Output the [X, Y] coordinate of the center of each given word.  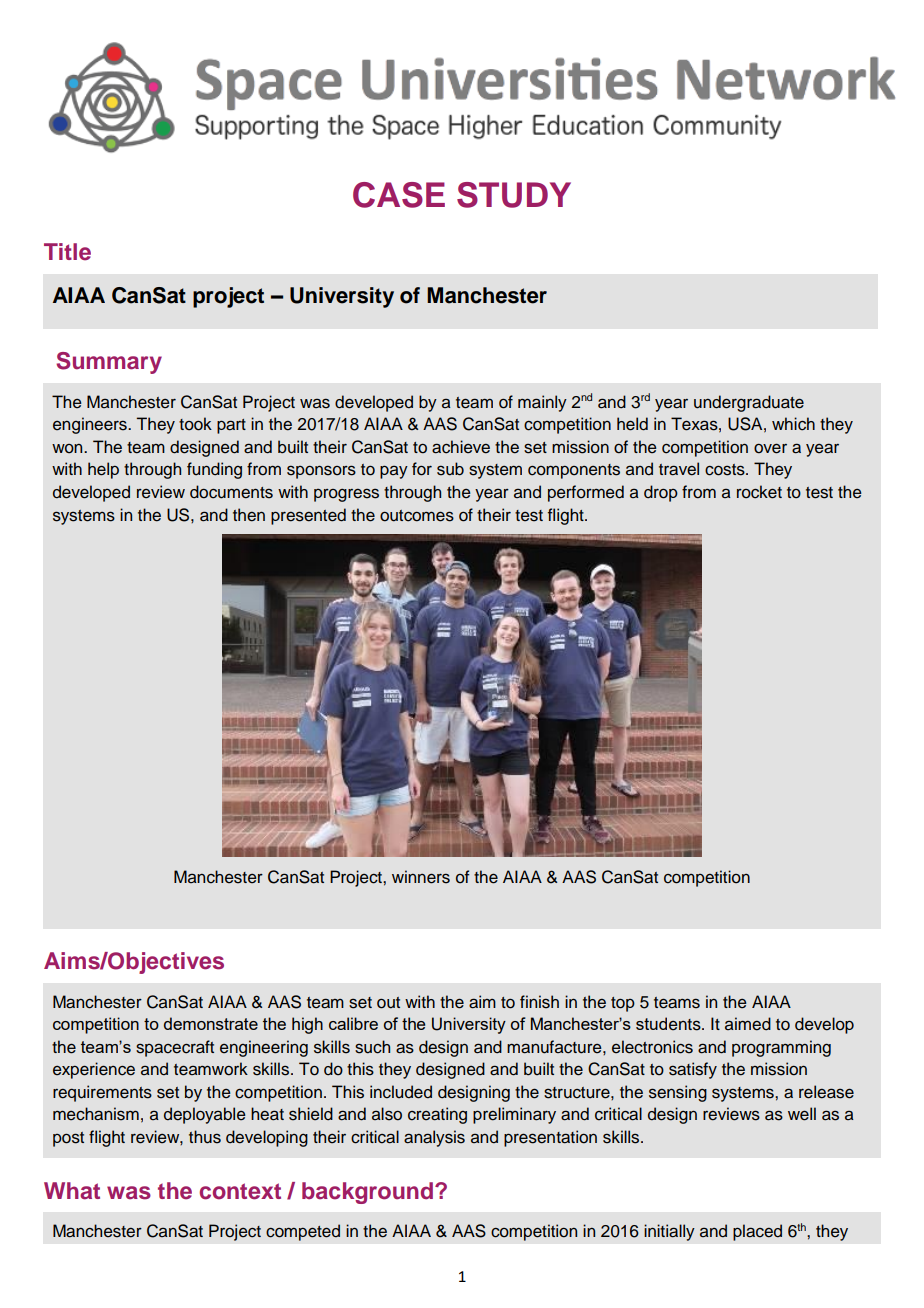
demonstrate [211, 1023]
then [249, 515]
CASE [399, 195]
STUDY [514, 195]
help [103, 470]
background [367, 1193]
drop [661, 493]
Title [67, 252]
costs [726, 470]
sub [450, 469]
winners [421, 877]
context [240, 1191]
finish [539, 1002]
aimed [748, 1024]
